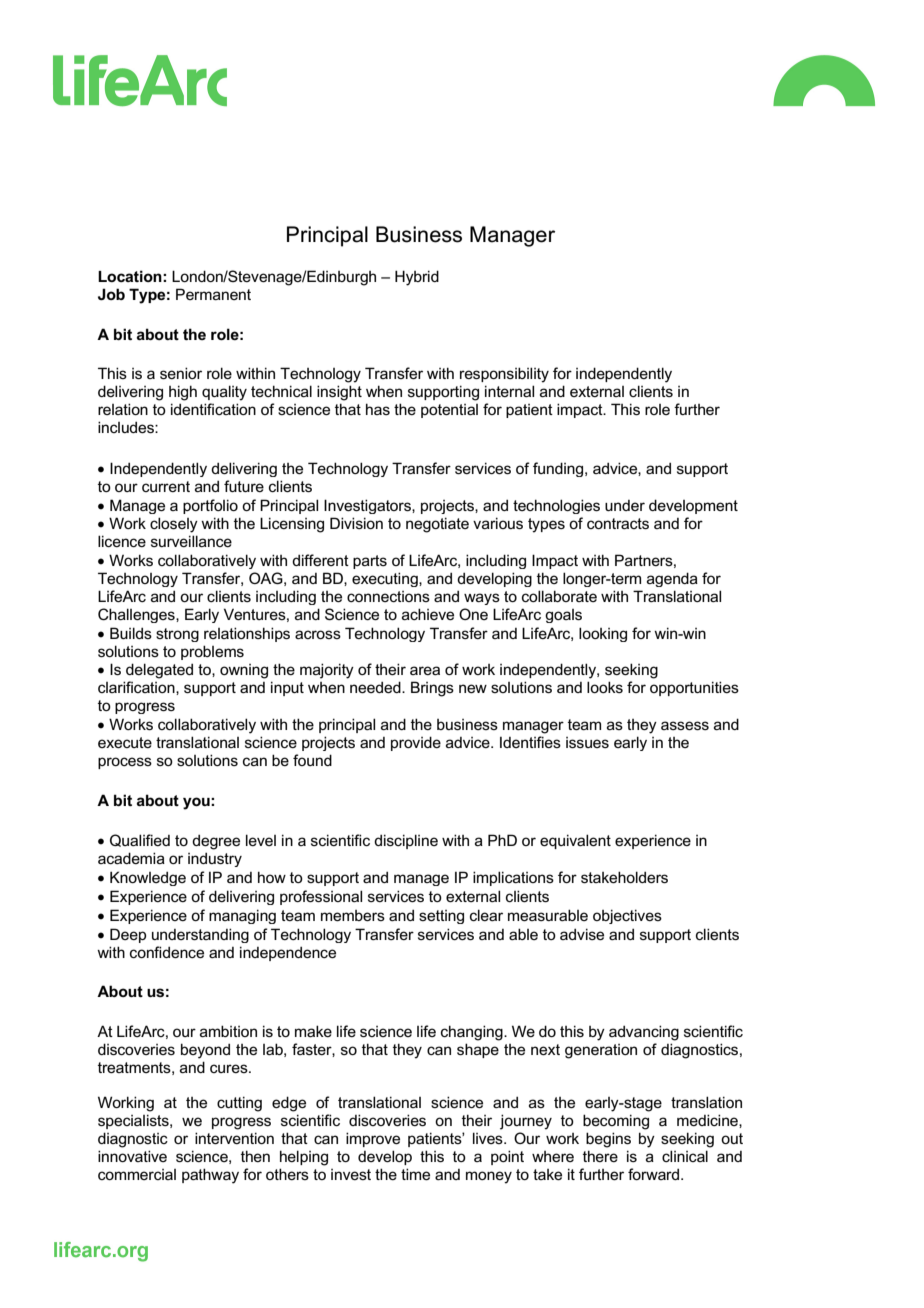 The image size is (924, 1308). I want to click on Permanent, so click(213, 294).
